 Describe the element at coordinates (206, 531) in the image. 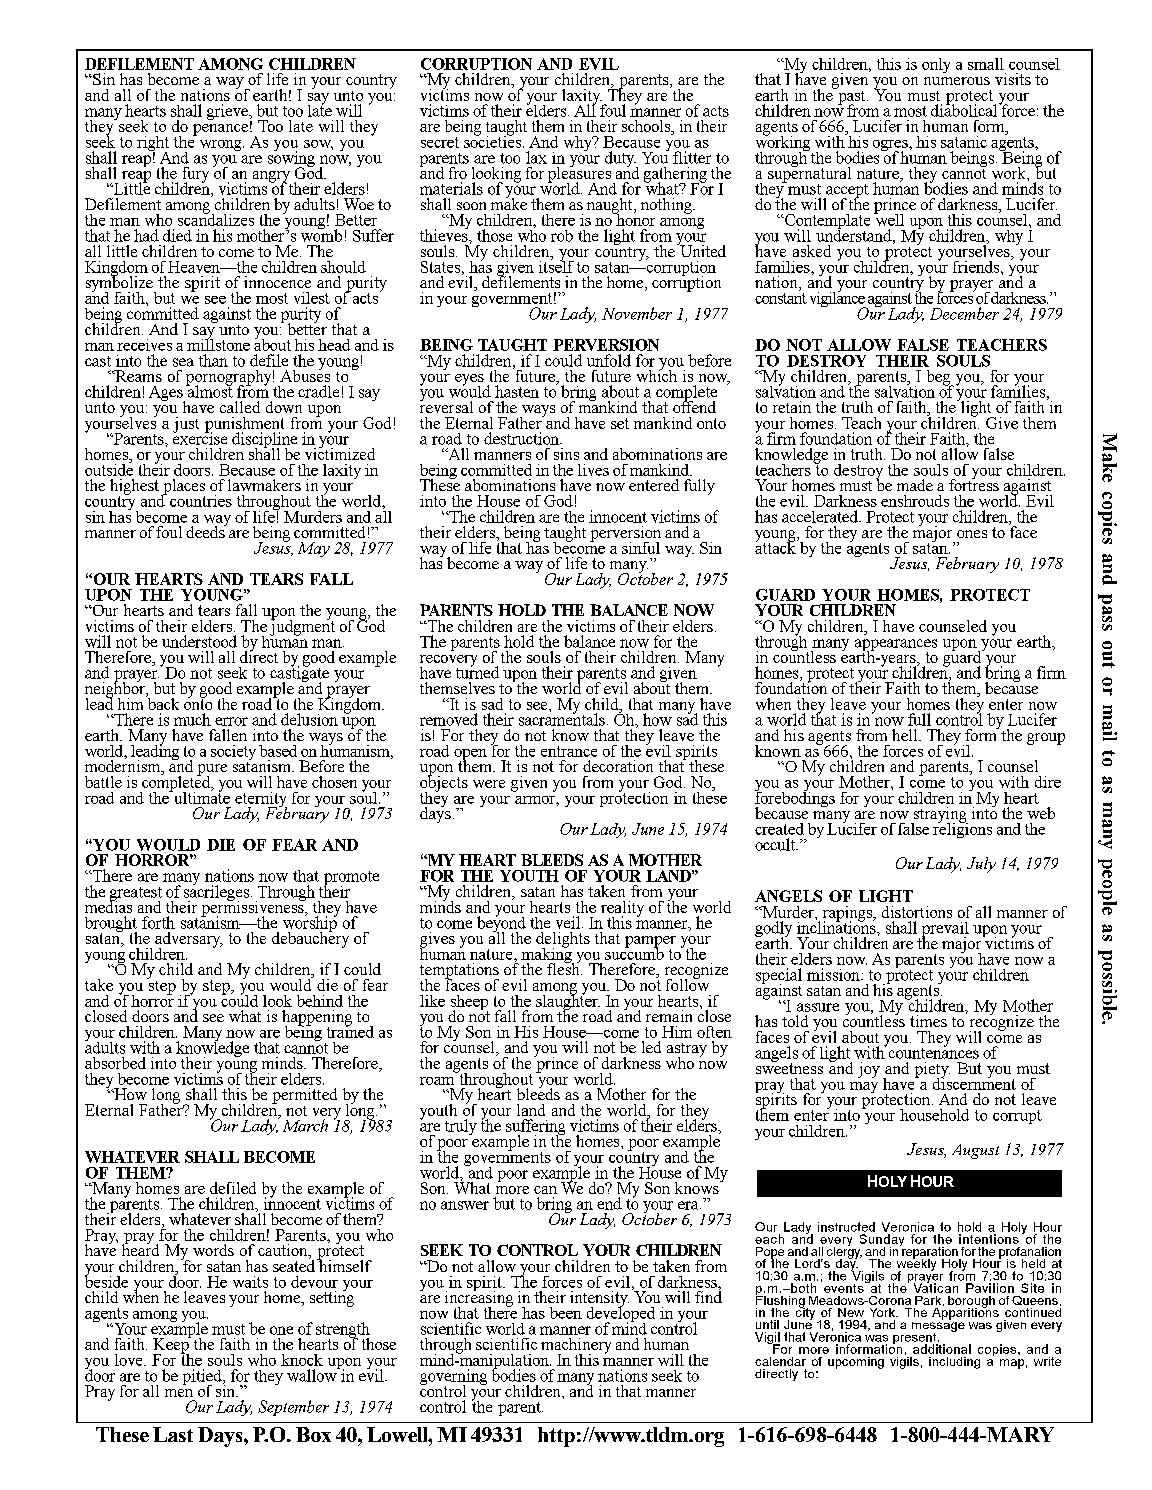

I see `deeds` at that location.
